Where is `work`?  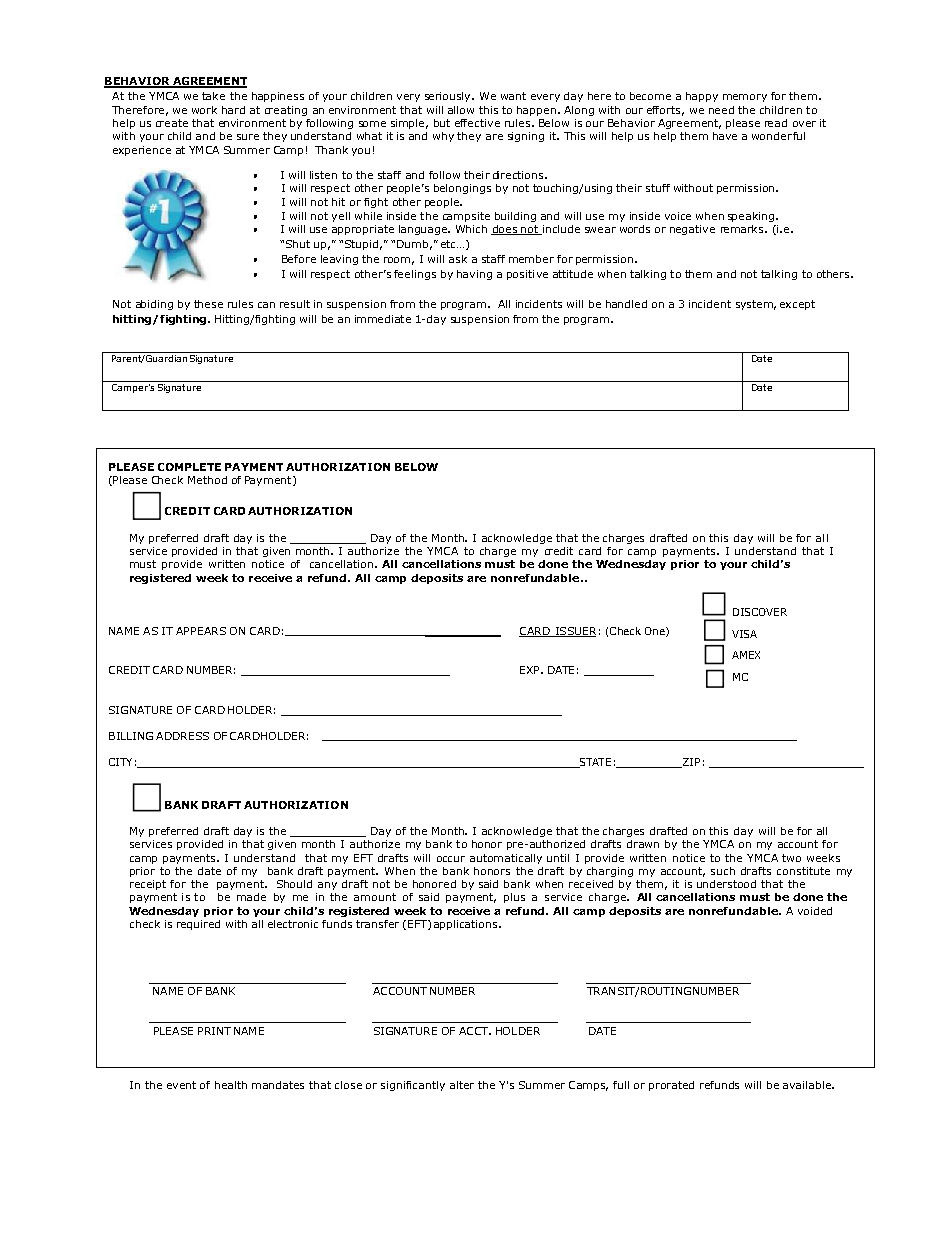
work is located at coordinates (204, 110).
